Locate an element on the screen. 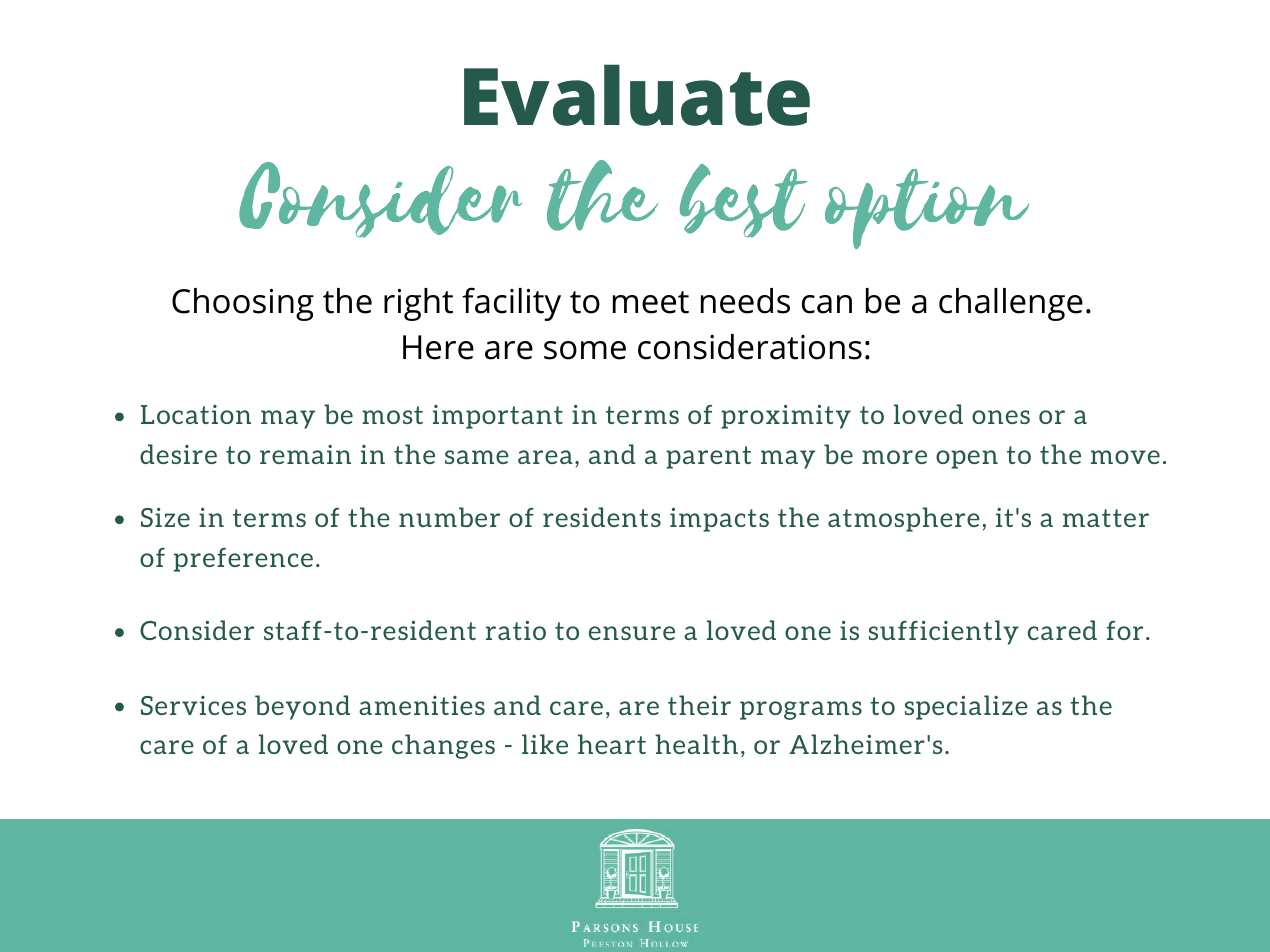 The image size is (1270, 952). parent is located at coordinates (708, 457).
